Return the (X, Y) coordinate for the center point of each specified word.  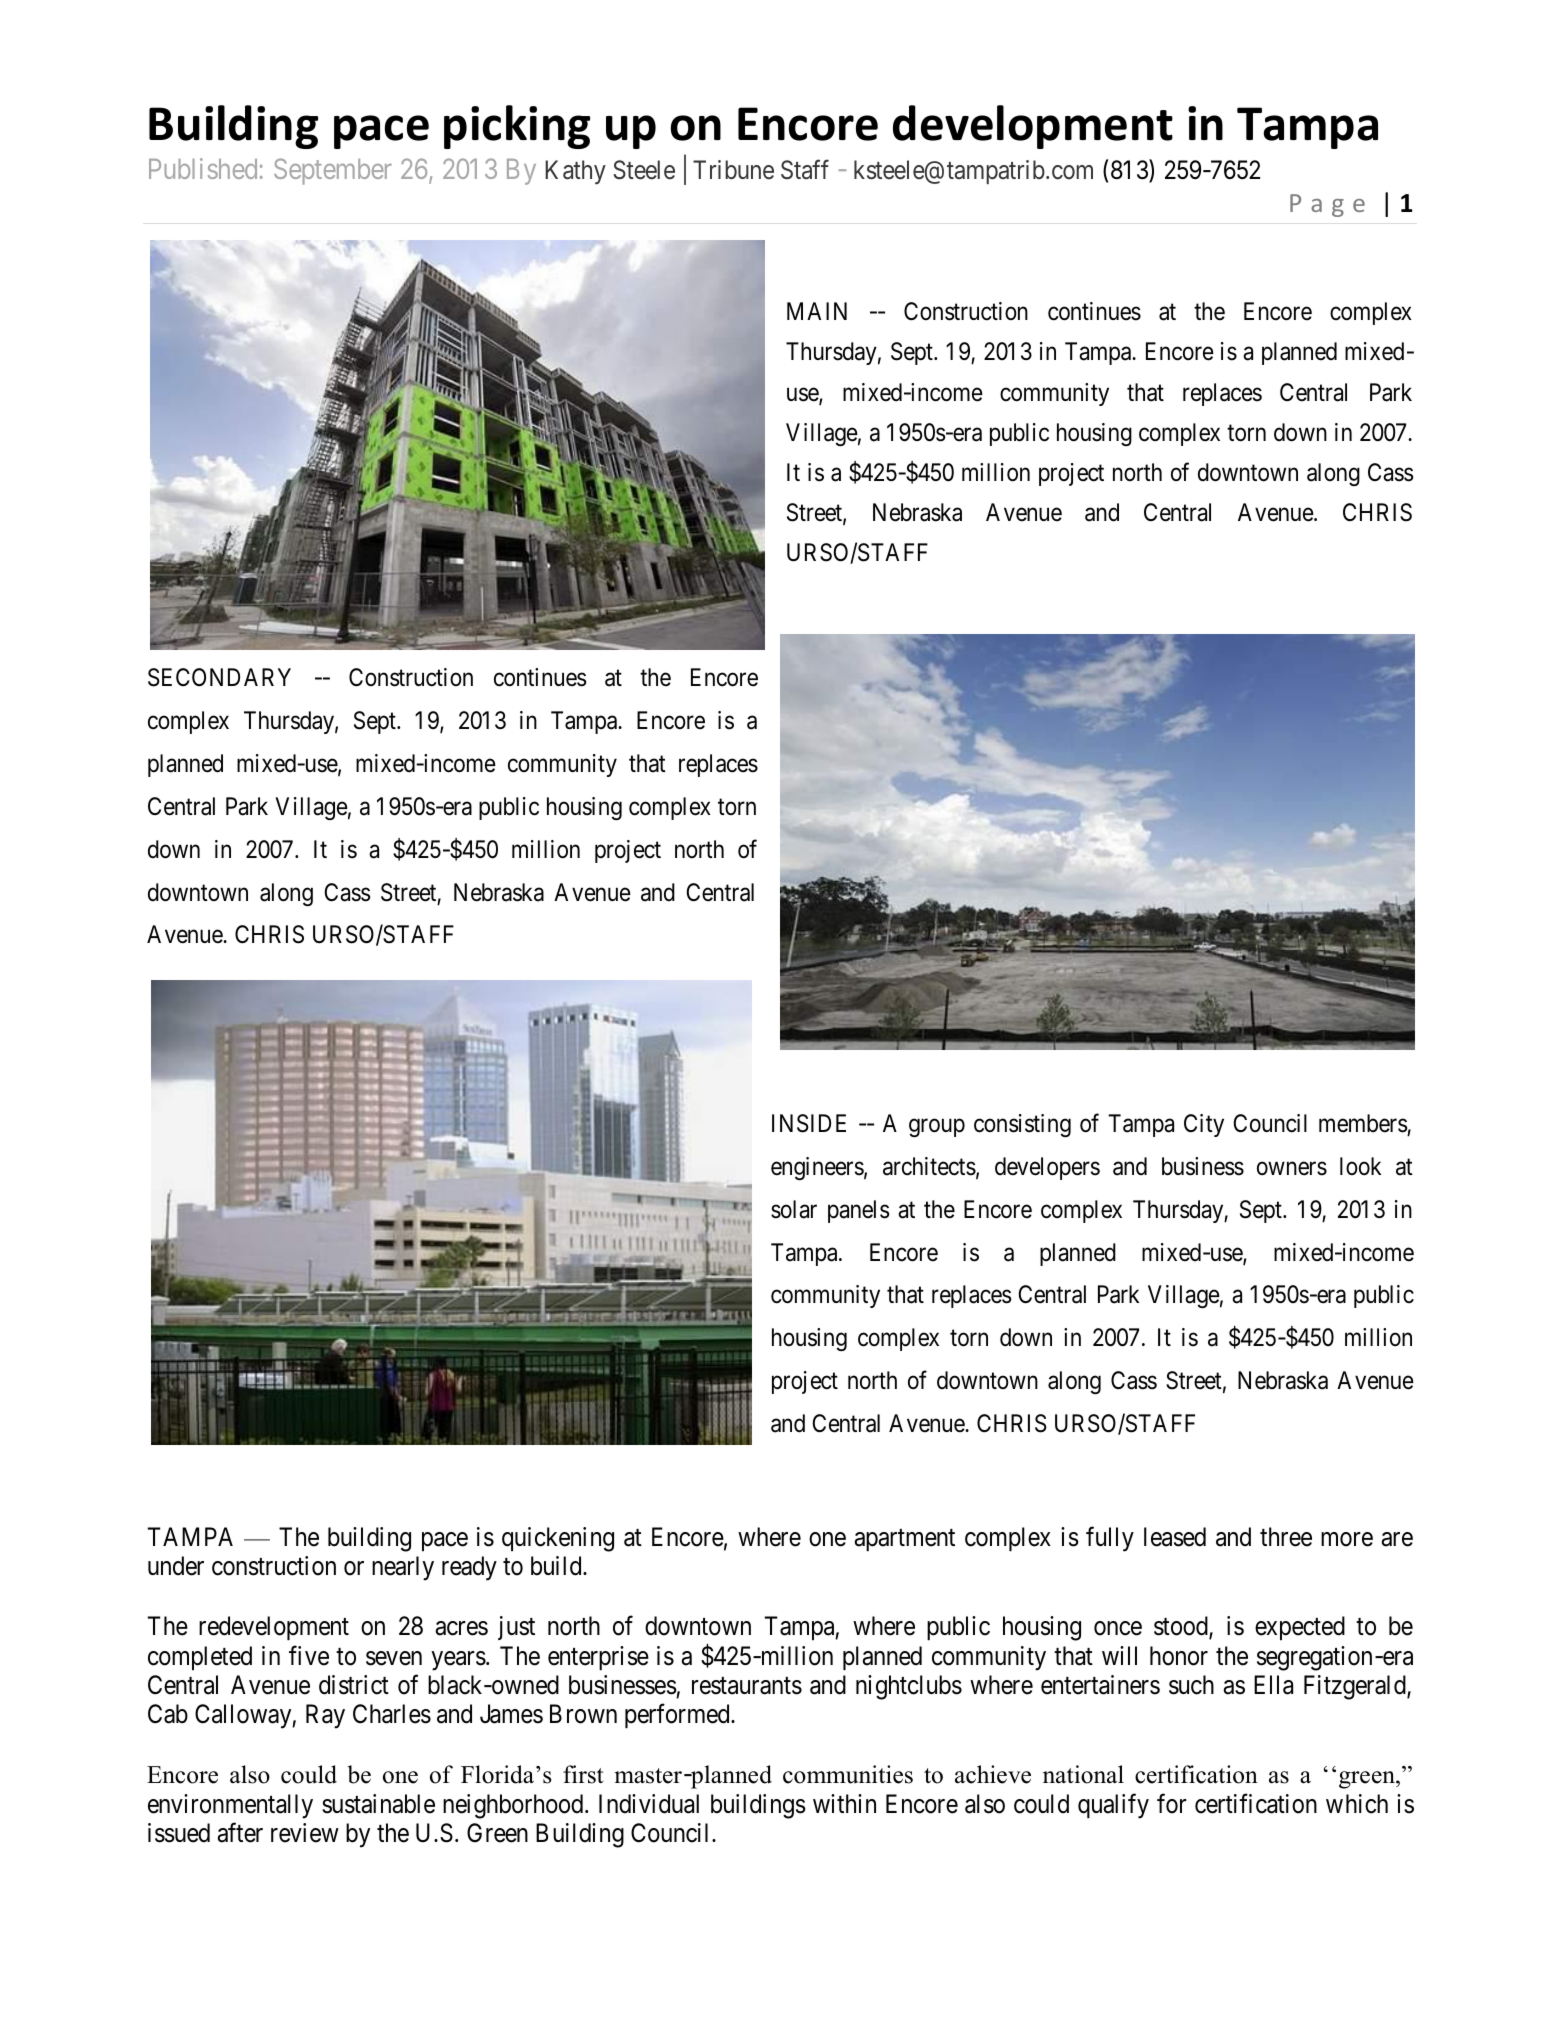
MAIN (817, 311)
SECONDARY (219, 677)
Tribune (733, 170)
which (1357, 1804)
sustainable (378, 1804)
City (1204, 1125)
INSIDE (809, 1123)
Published (203, 168)
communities (848, 1774)
